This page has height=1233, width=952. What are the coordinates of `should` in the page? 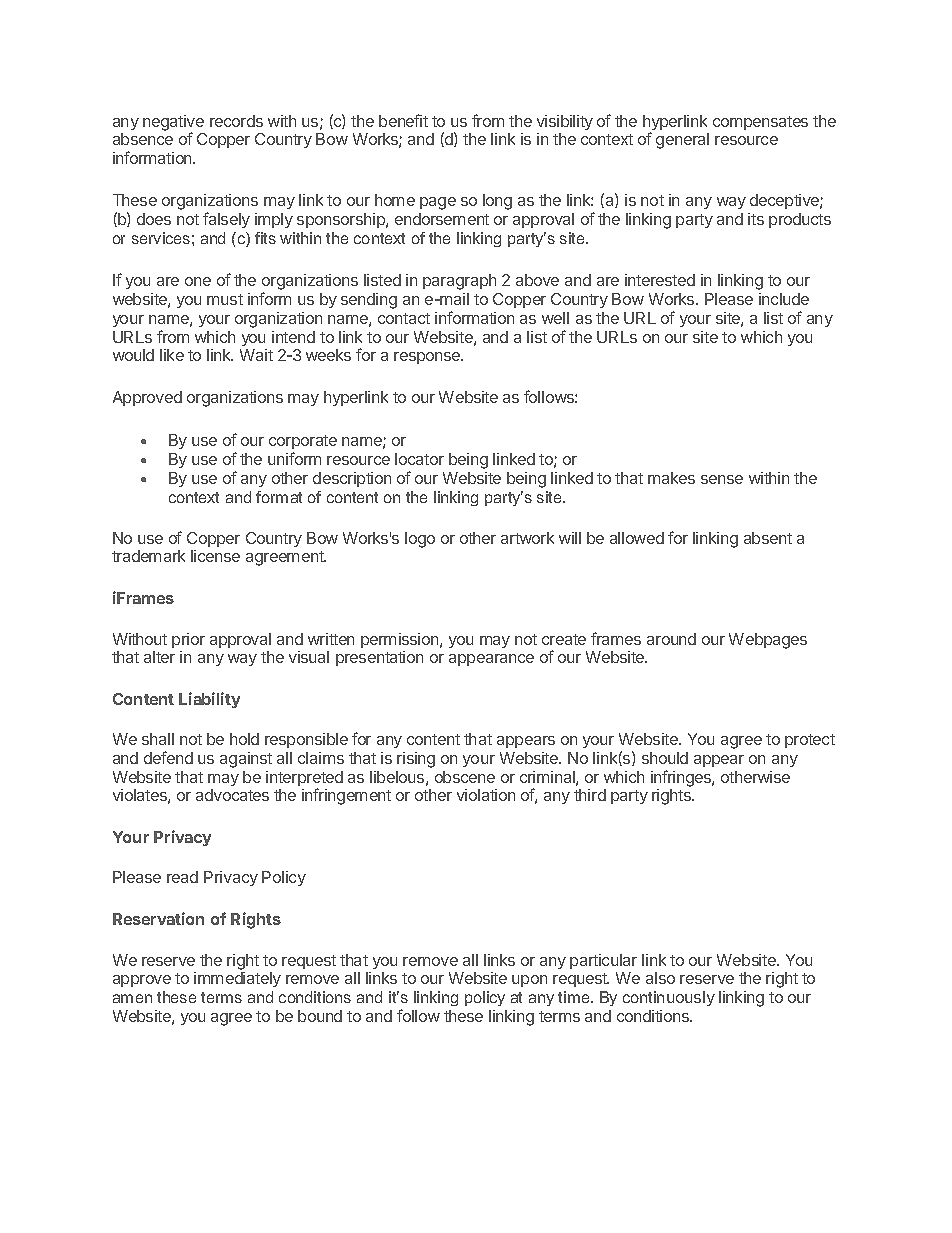 It's located at (665, 758).
